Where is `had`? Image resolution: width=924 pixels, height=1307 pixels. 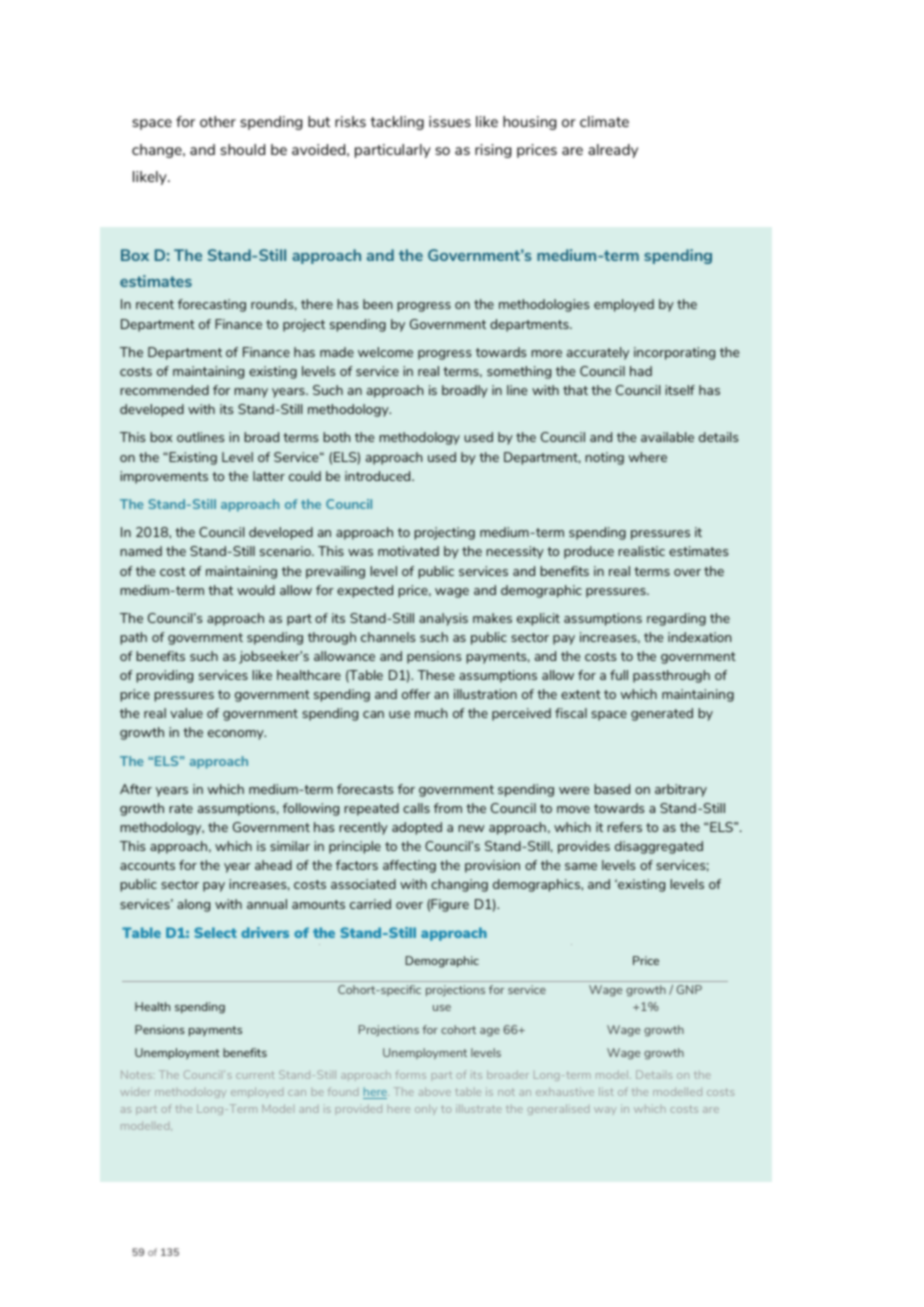
had is located at coordinates (641, 371).
